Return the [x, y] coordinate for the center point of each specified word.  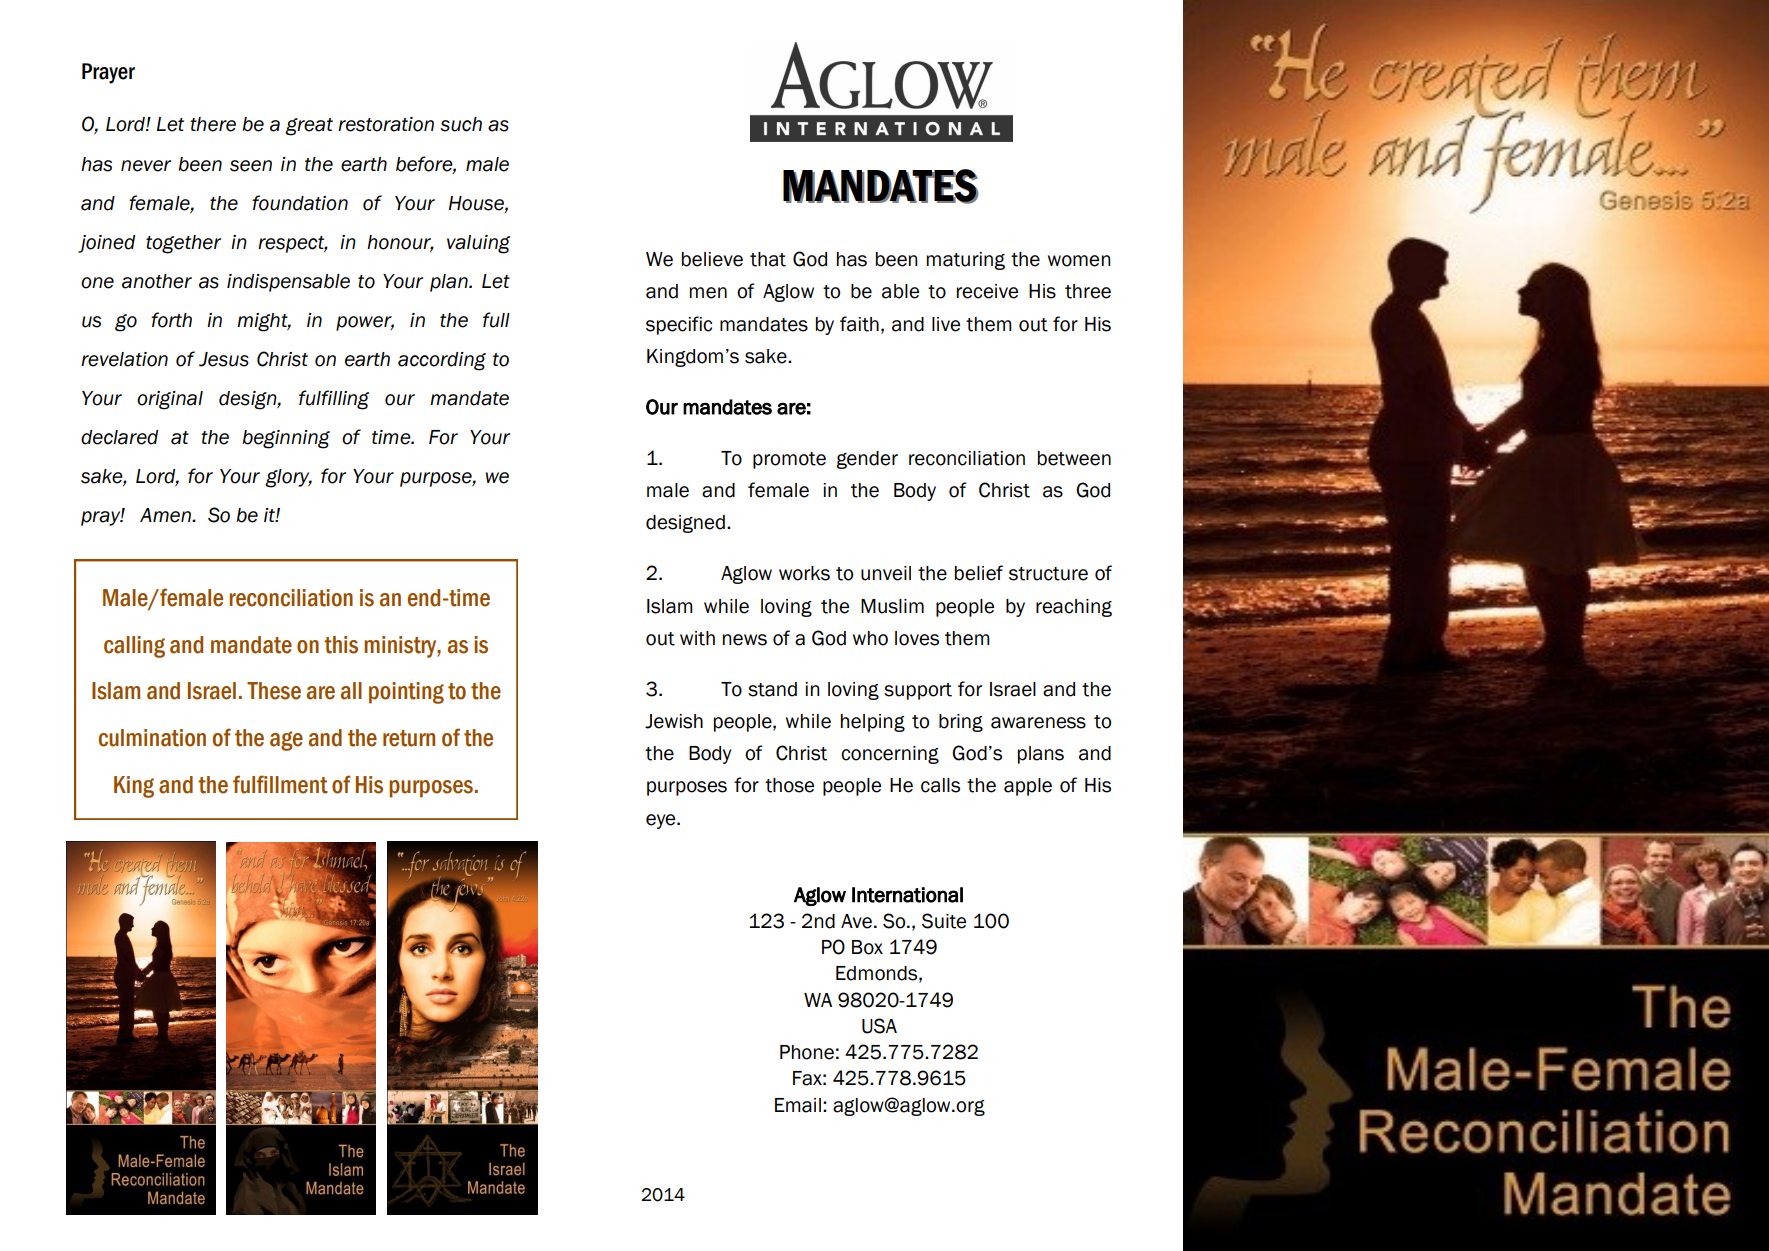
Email [798, 1105]
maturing [966, 261]
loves [917, 638]
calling [134, 647]
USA [879, 1026]
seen [251, 166]
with [697, 638]
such [461, 124]
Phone [807, 1052]
